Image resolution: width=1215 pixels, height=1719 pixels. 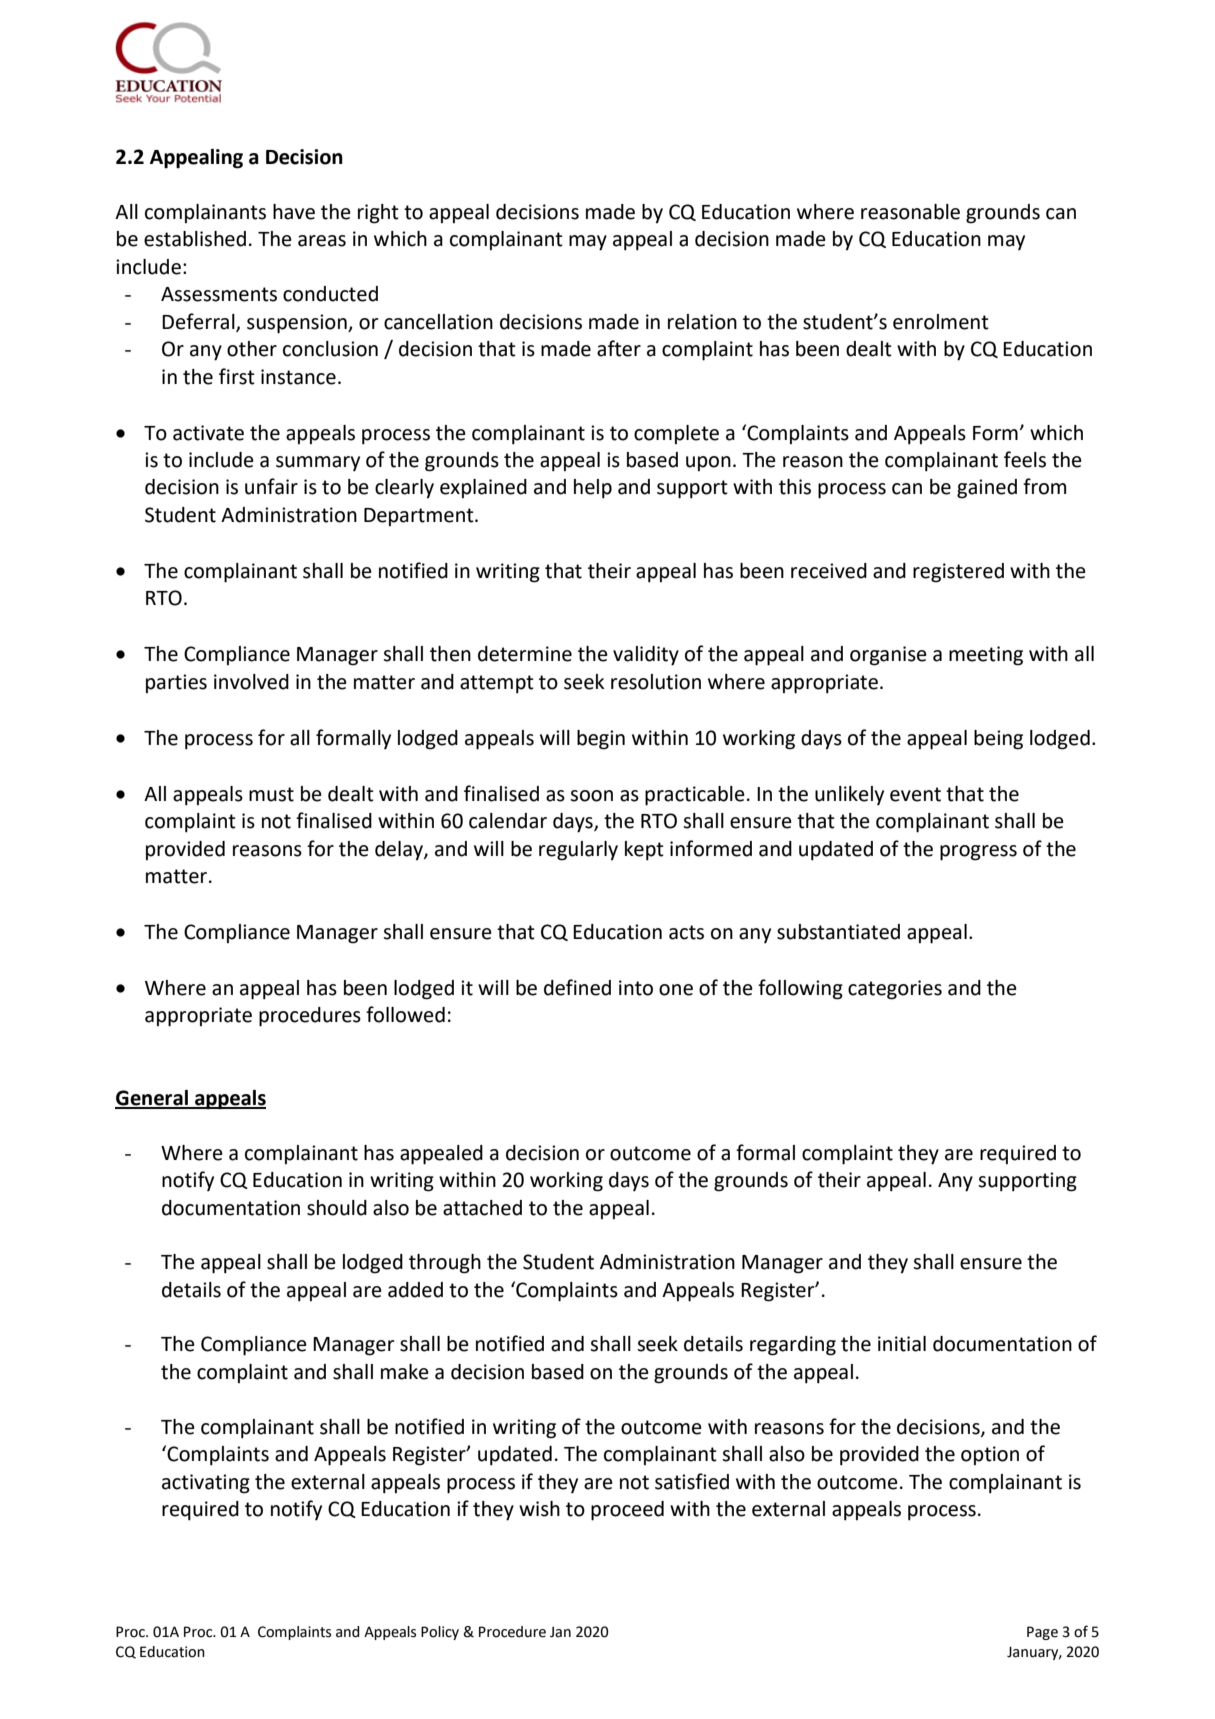 What do you see at coordinates (206, 1484) in the document?
I see `activating` at bounding box center [206, 1484].
